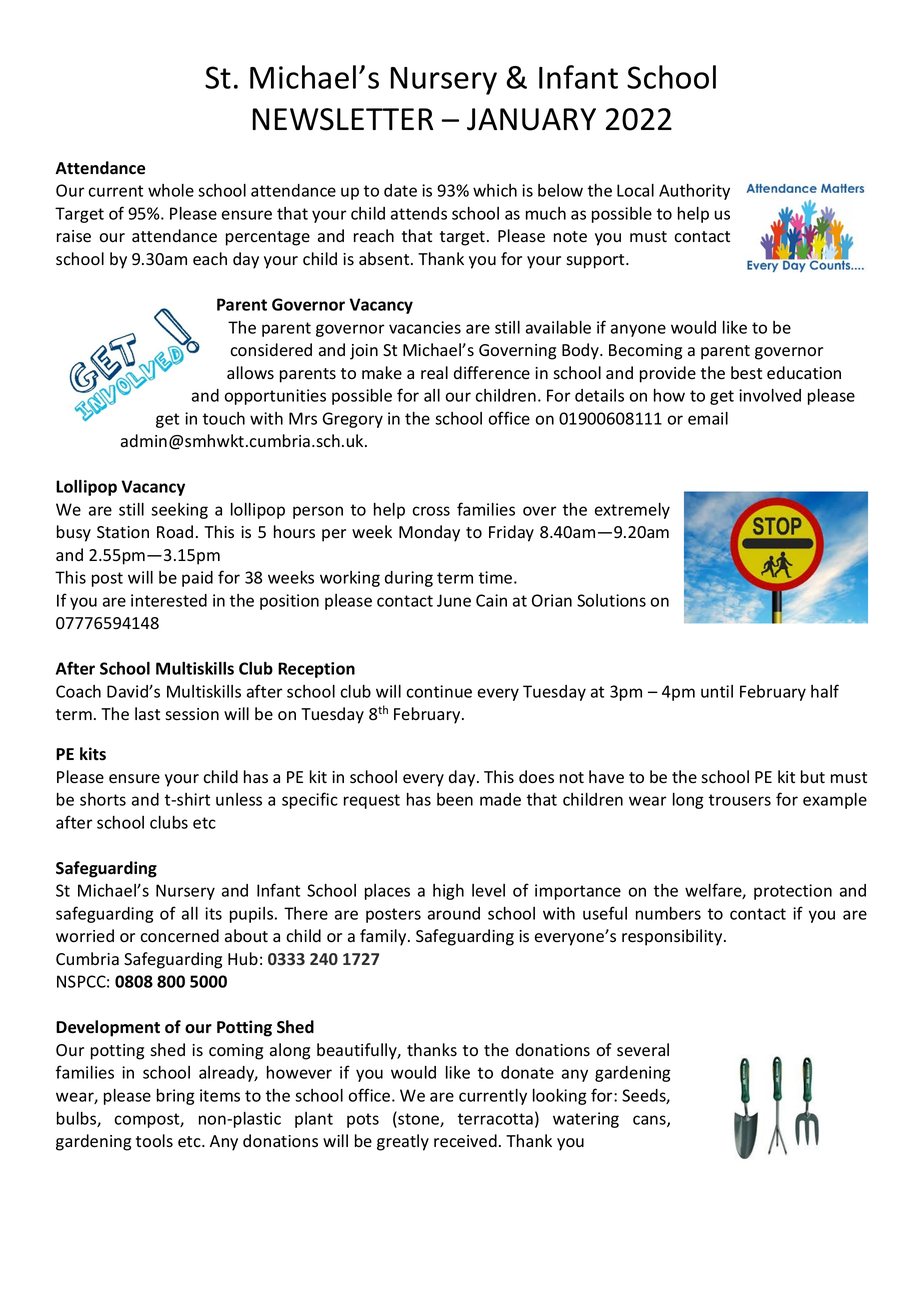 The width and height of the screenshot is (924, 1308). What do you see at coordinates (495, 190) in the screenshot?
I see `which` at bounding box center [495, 190].
